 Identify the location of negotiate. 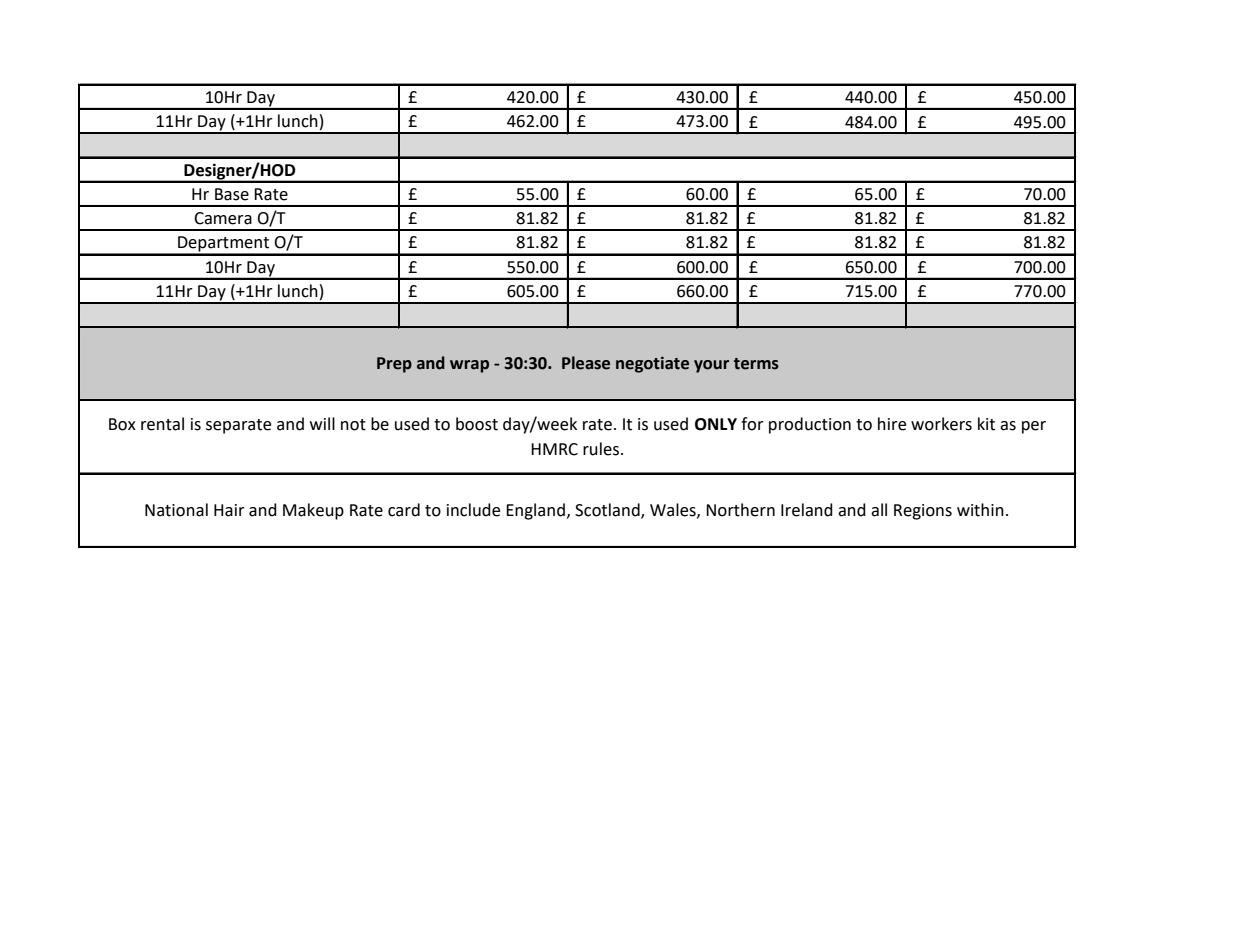
(652, 364).
